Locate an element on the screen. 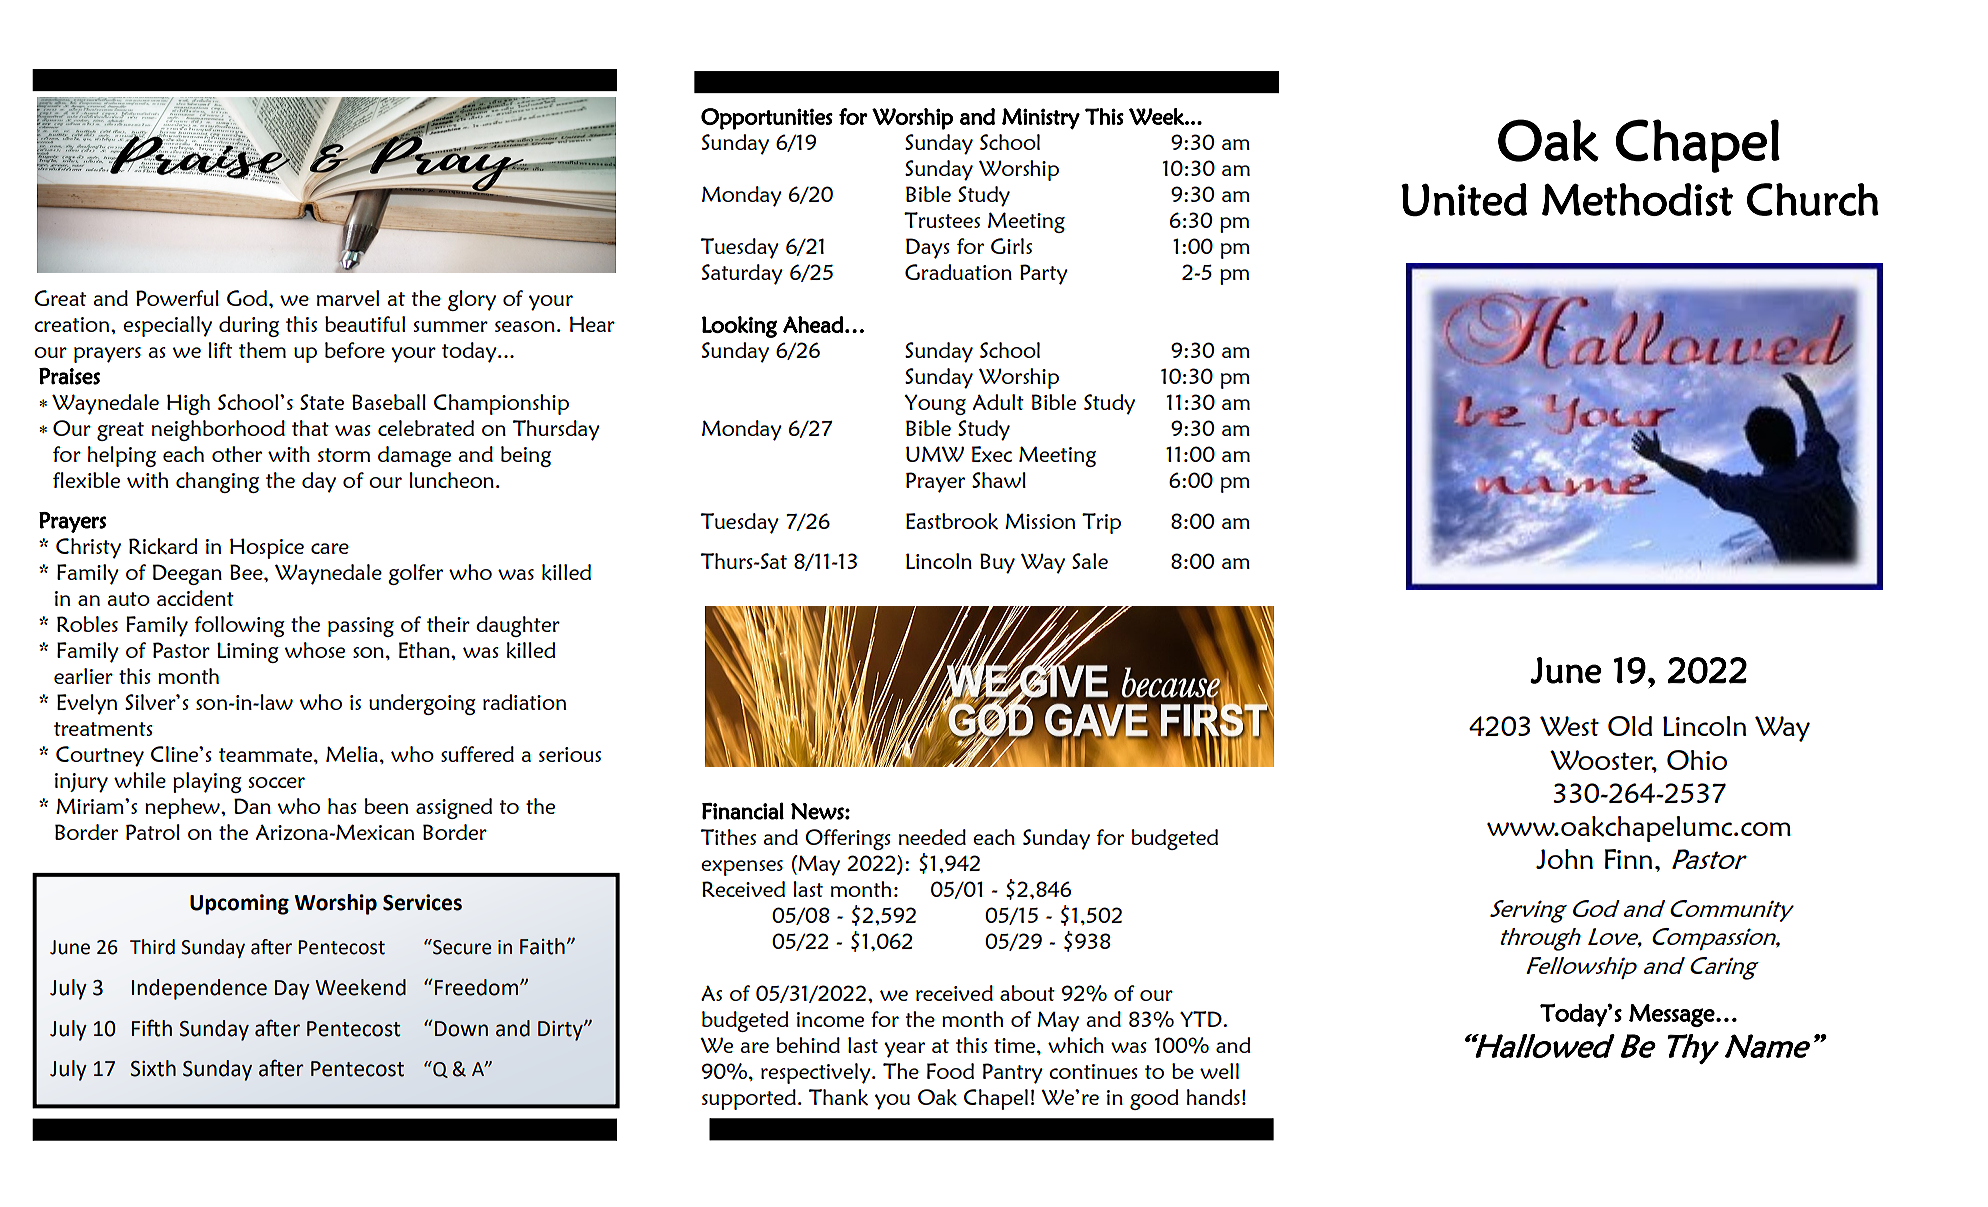 The width and height of the screenshot is (1988, 1207). Food is located at coordinates (950, 1071).
